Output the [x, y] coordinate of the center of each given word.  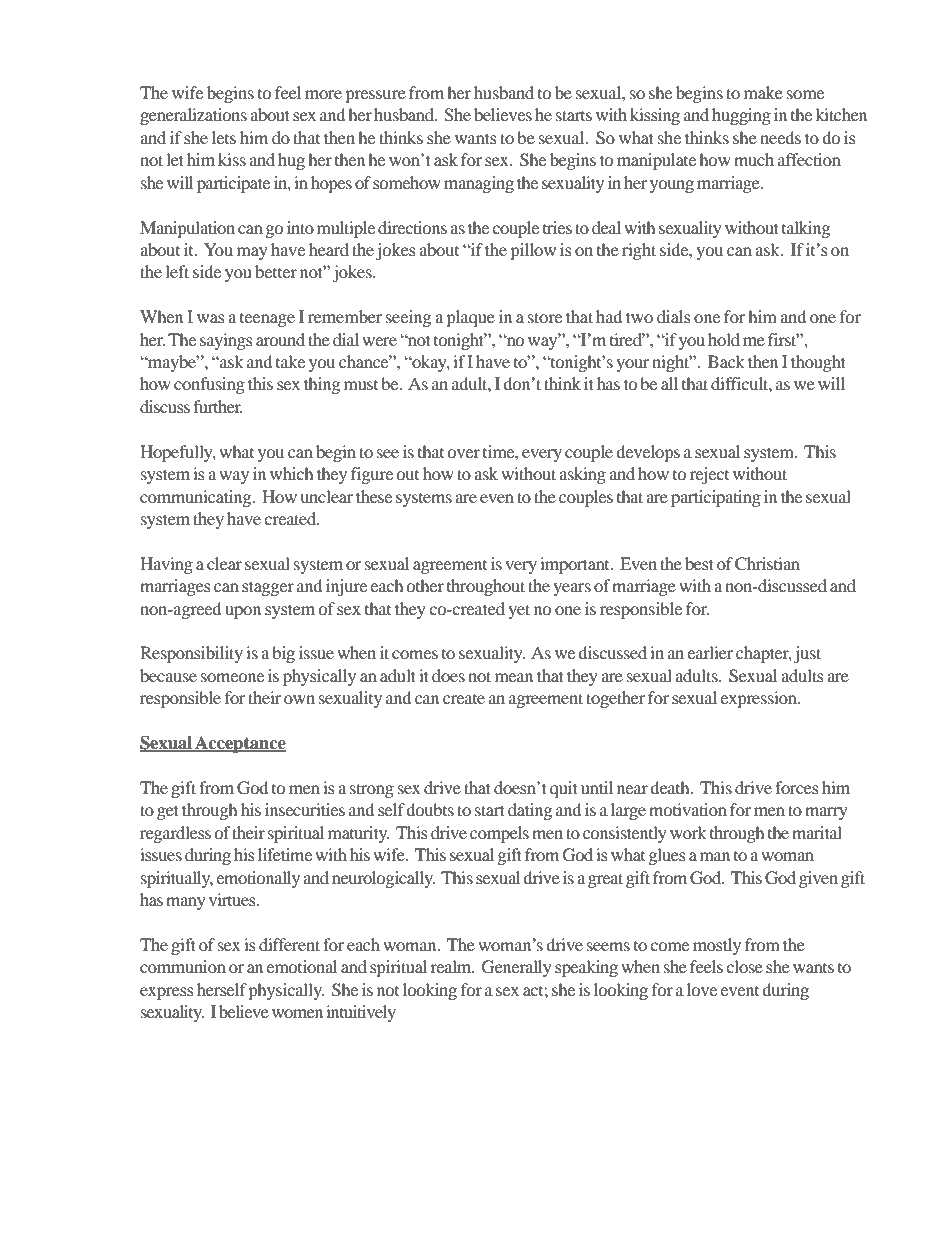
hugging [741, 116]
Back [726, 361]
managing [479, 184]
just [807, 654]
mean [514, 677]
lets [224, 137]
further [218, 406]
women [297, 1013]
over [464, 453]
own [299, 699]
